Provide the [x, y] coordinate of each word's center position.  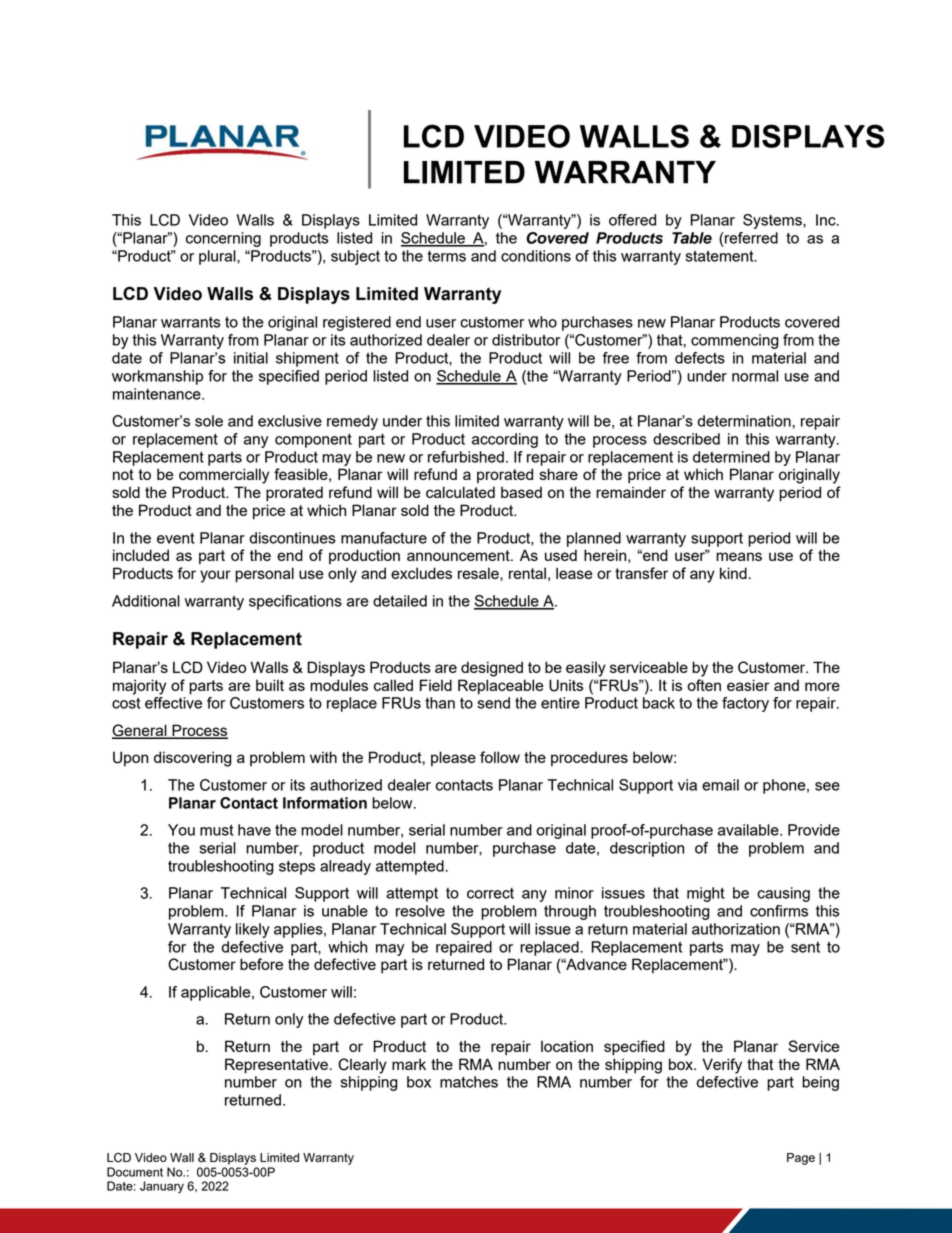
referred [750, 238]
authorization [736, 929]
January [162, 1187]
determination [745, 421]
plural [218, 257]
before [261, 964]
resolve [420, 911]
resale [479, 573]
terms [446, 256]
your [215, 576]
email [720, 785]
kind [733, 573]
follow [500, 757]
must [217, 830]
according [505, 440]
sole [209, 421]
